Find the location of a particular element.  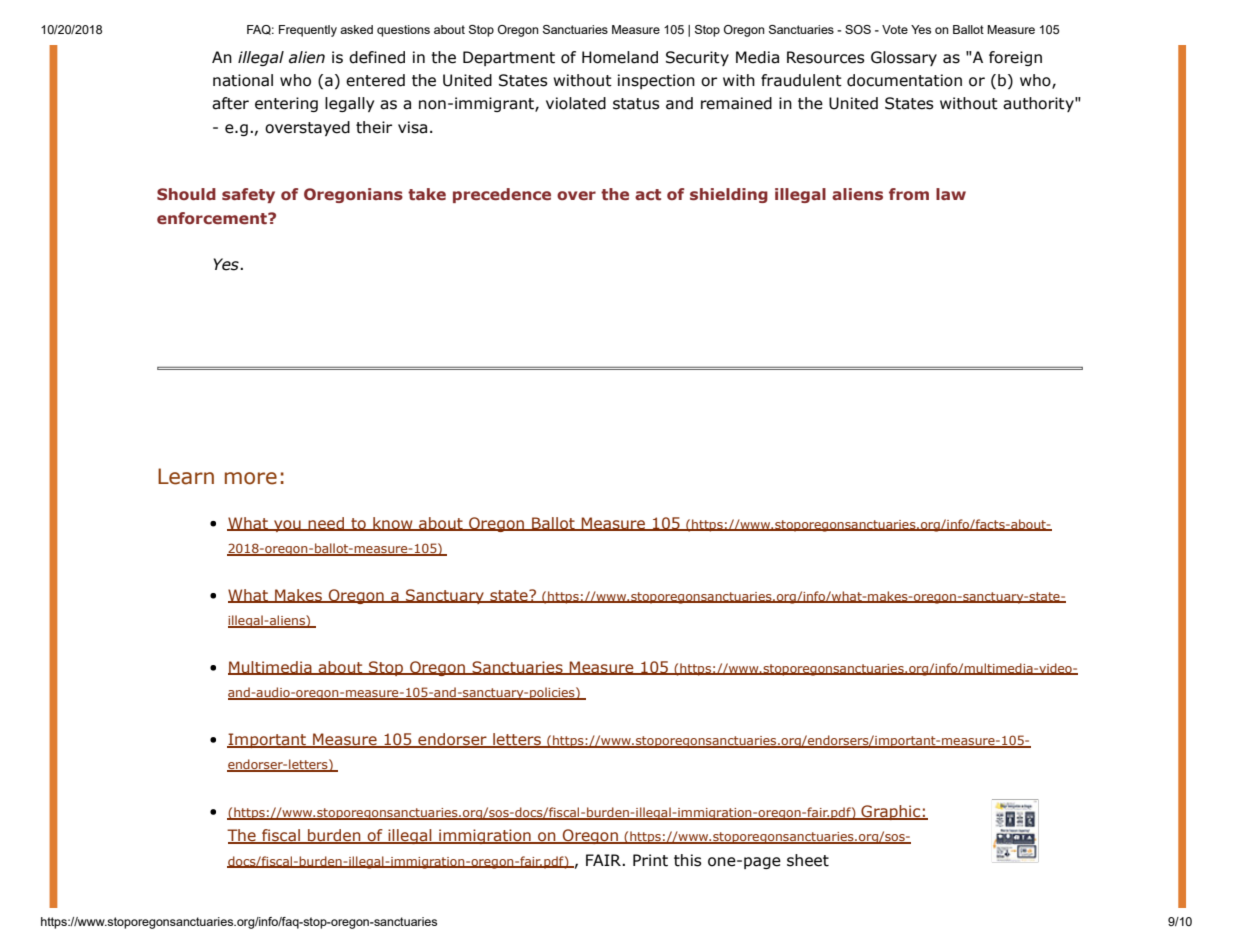

Frequently is located at coordinates (308, 31).
